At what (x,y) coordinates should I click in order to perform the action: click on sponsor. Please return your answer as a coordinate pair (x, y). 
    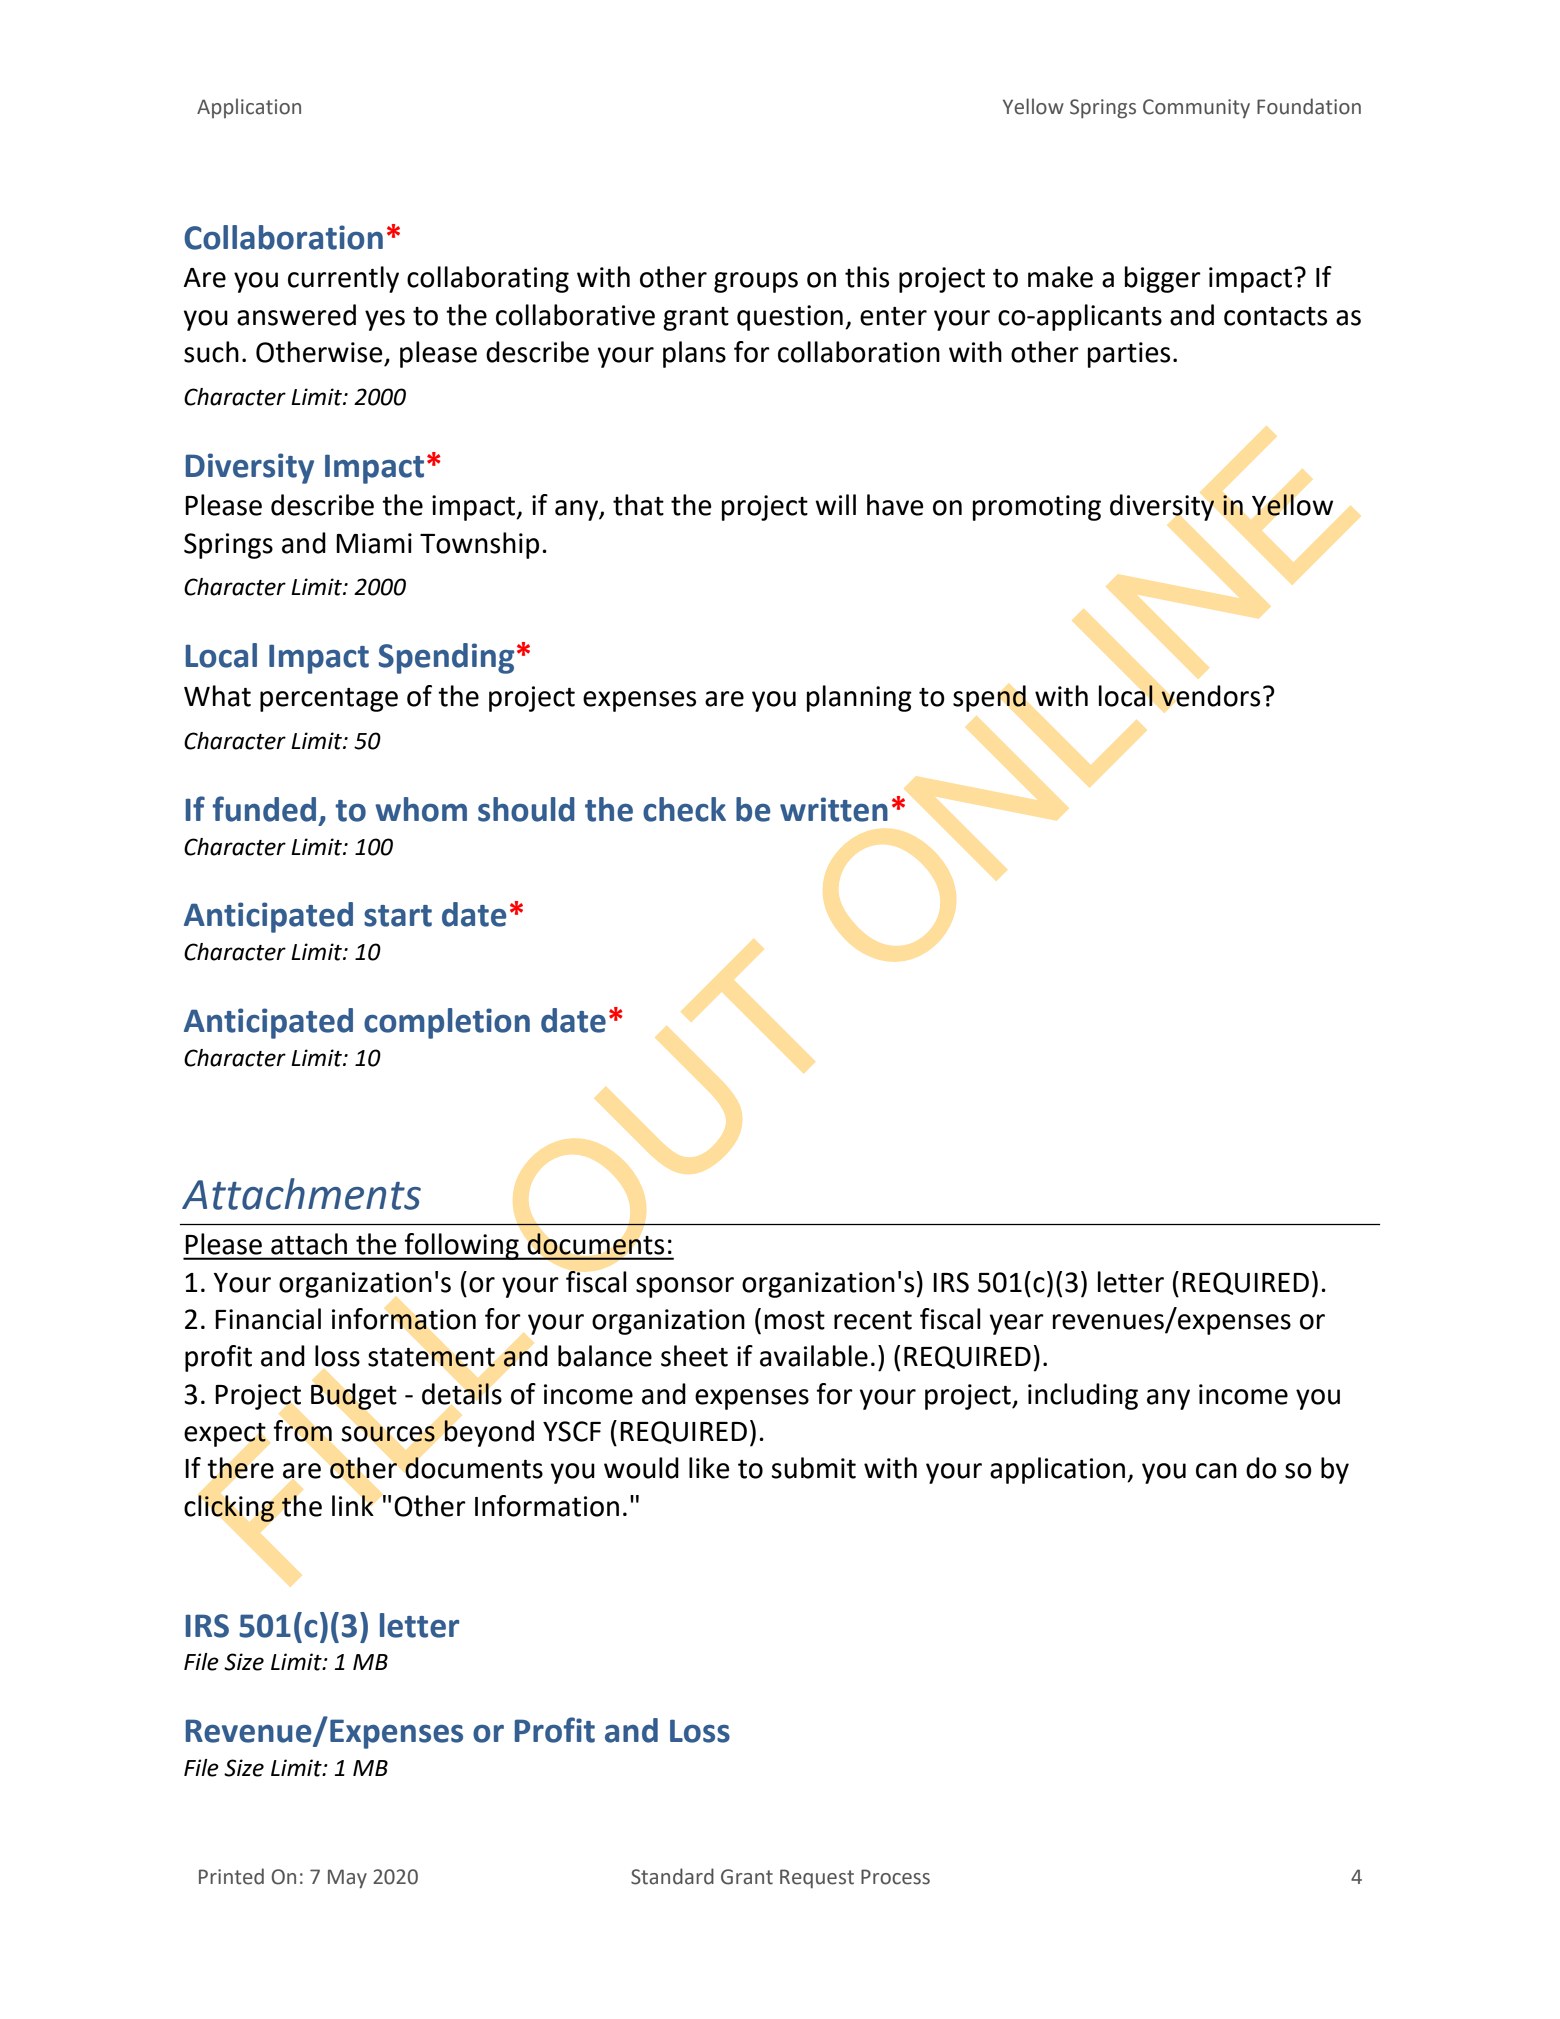
    Looking at the image, I should click on (685, 1287).
